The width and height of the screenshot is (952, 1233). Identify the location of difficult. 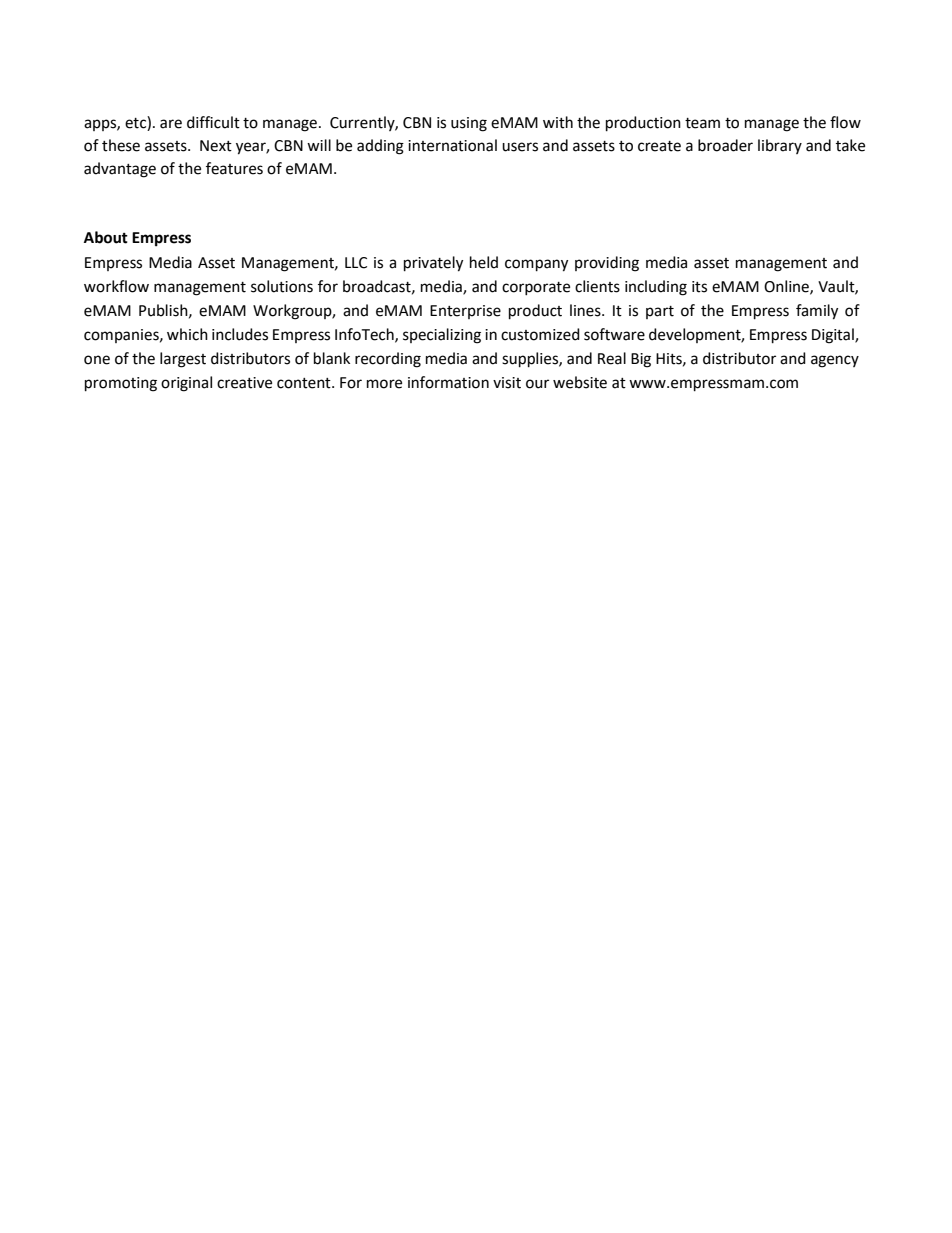
(213, 122).
